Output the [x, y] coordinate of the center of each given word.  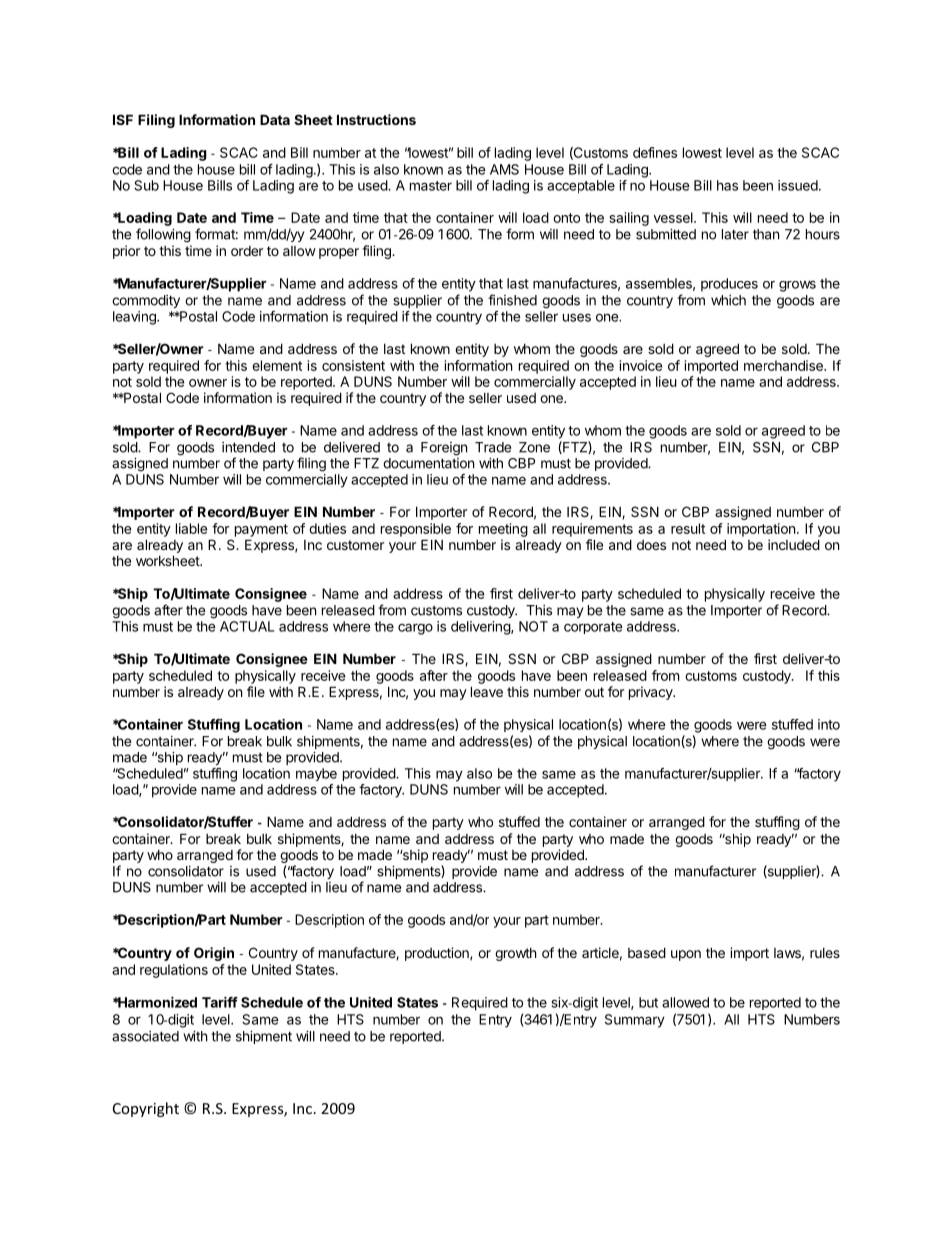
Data [275, 119]
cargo [415, 629]
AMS [504, 169]
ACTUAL [247, 626]
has [727, 185]
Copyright [146, 1109]
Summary [635, 1021]
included [794, 544]
